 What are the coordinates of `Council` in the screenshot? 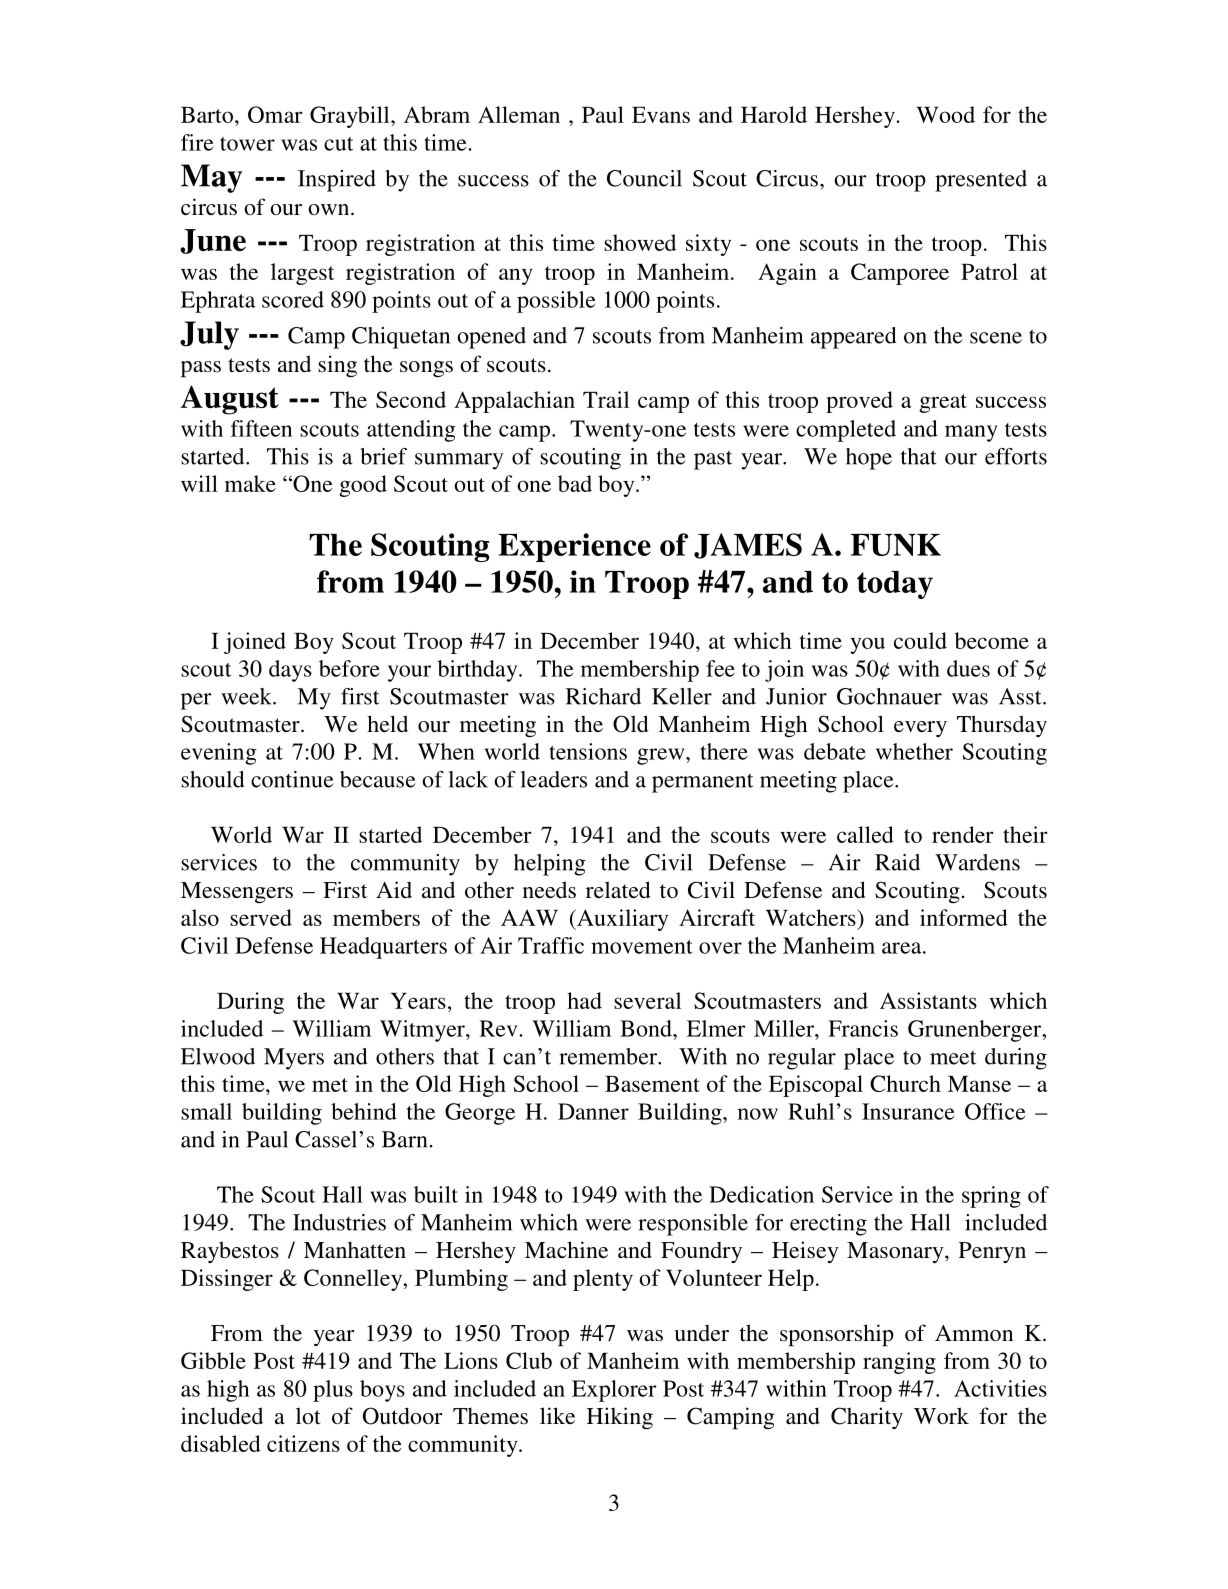 It's located at (644, 178).
